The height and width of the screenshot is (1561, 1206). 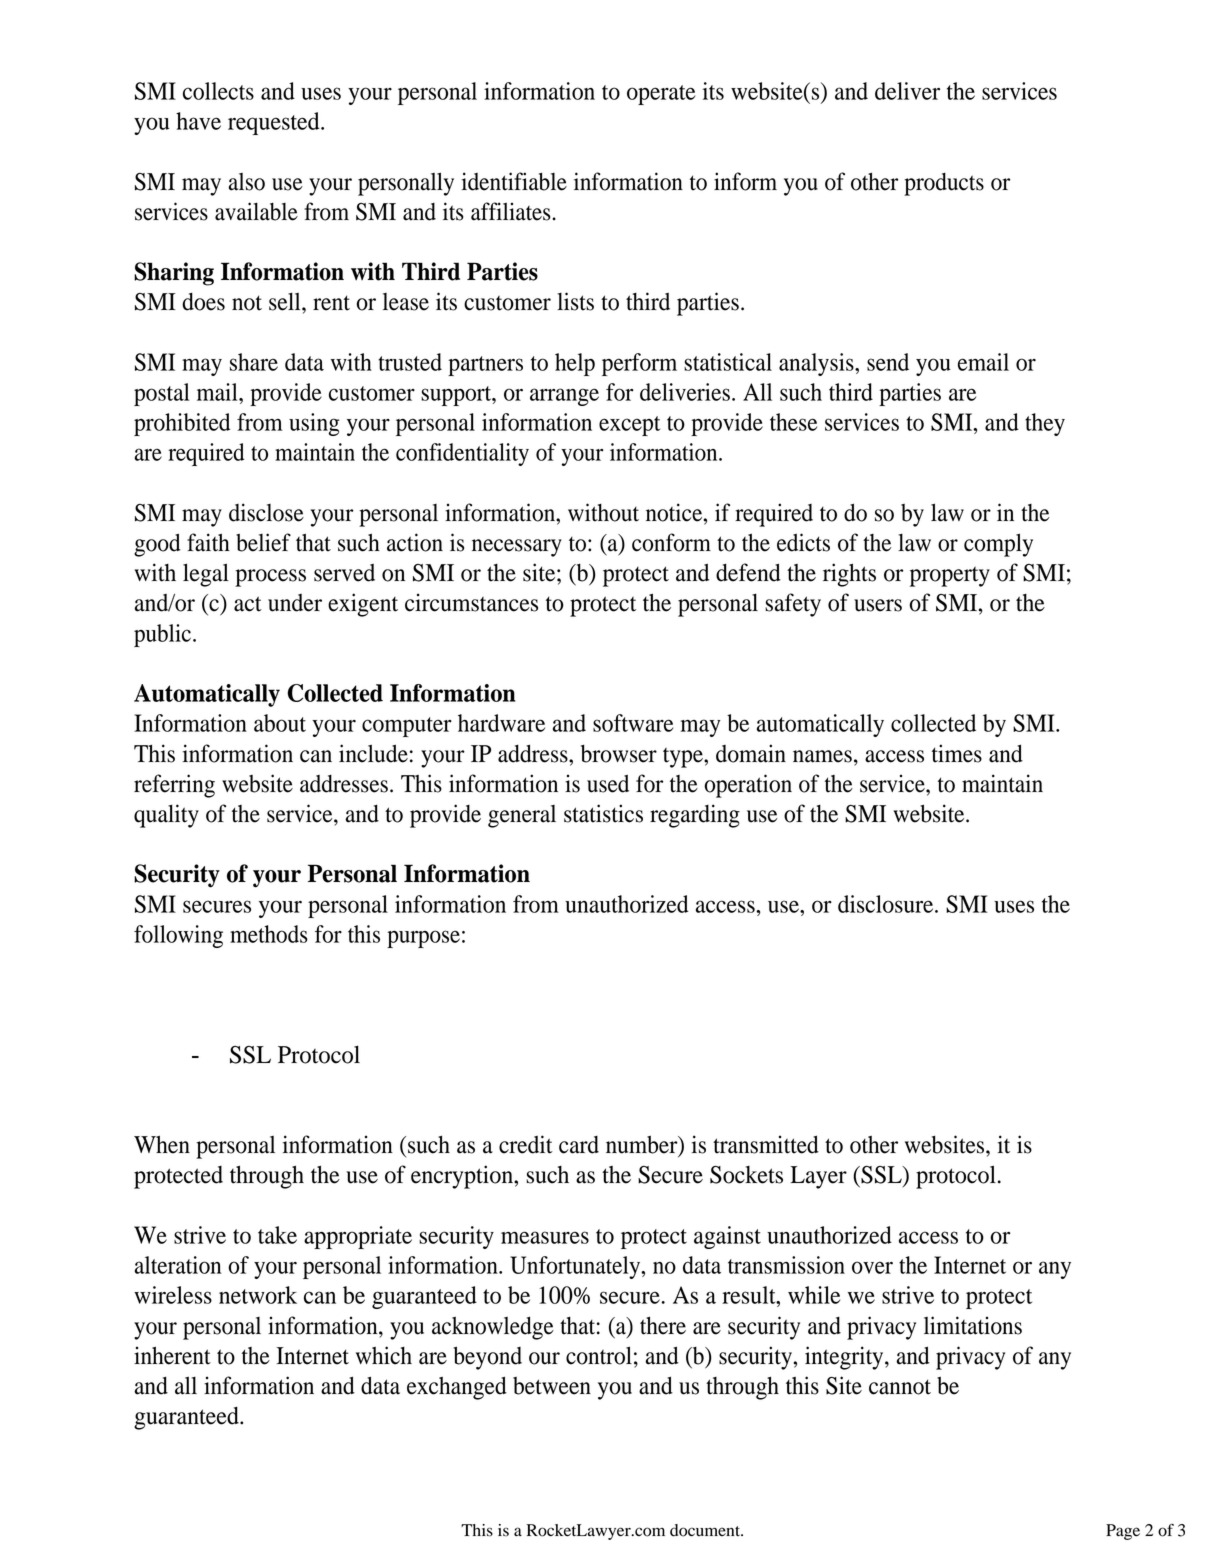 I want to click on comply, so click(x=998, y=545).
